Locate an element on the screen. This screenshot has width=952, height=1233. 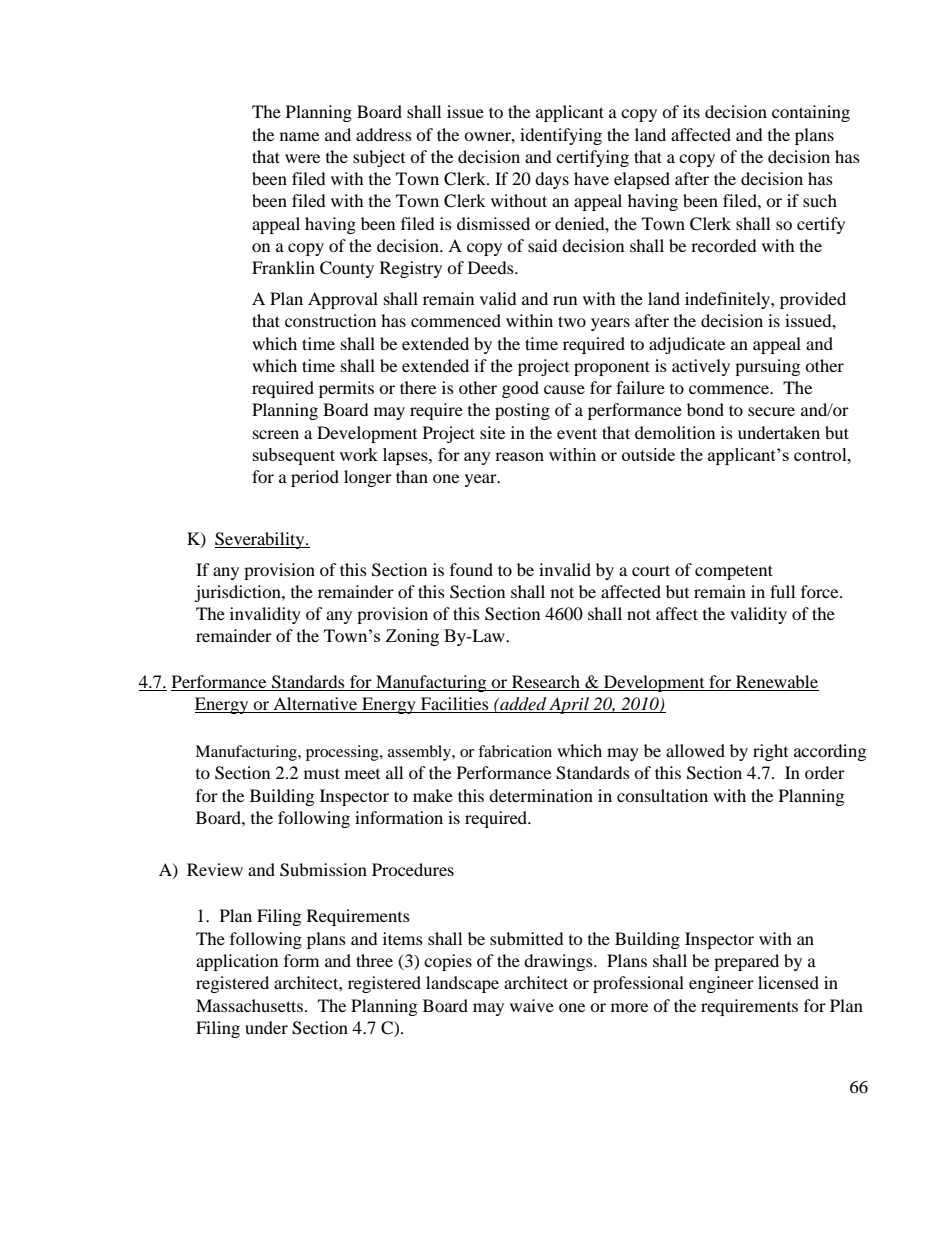
Severability is located at coordinates (261, 540).
